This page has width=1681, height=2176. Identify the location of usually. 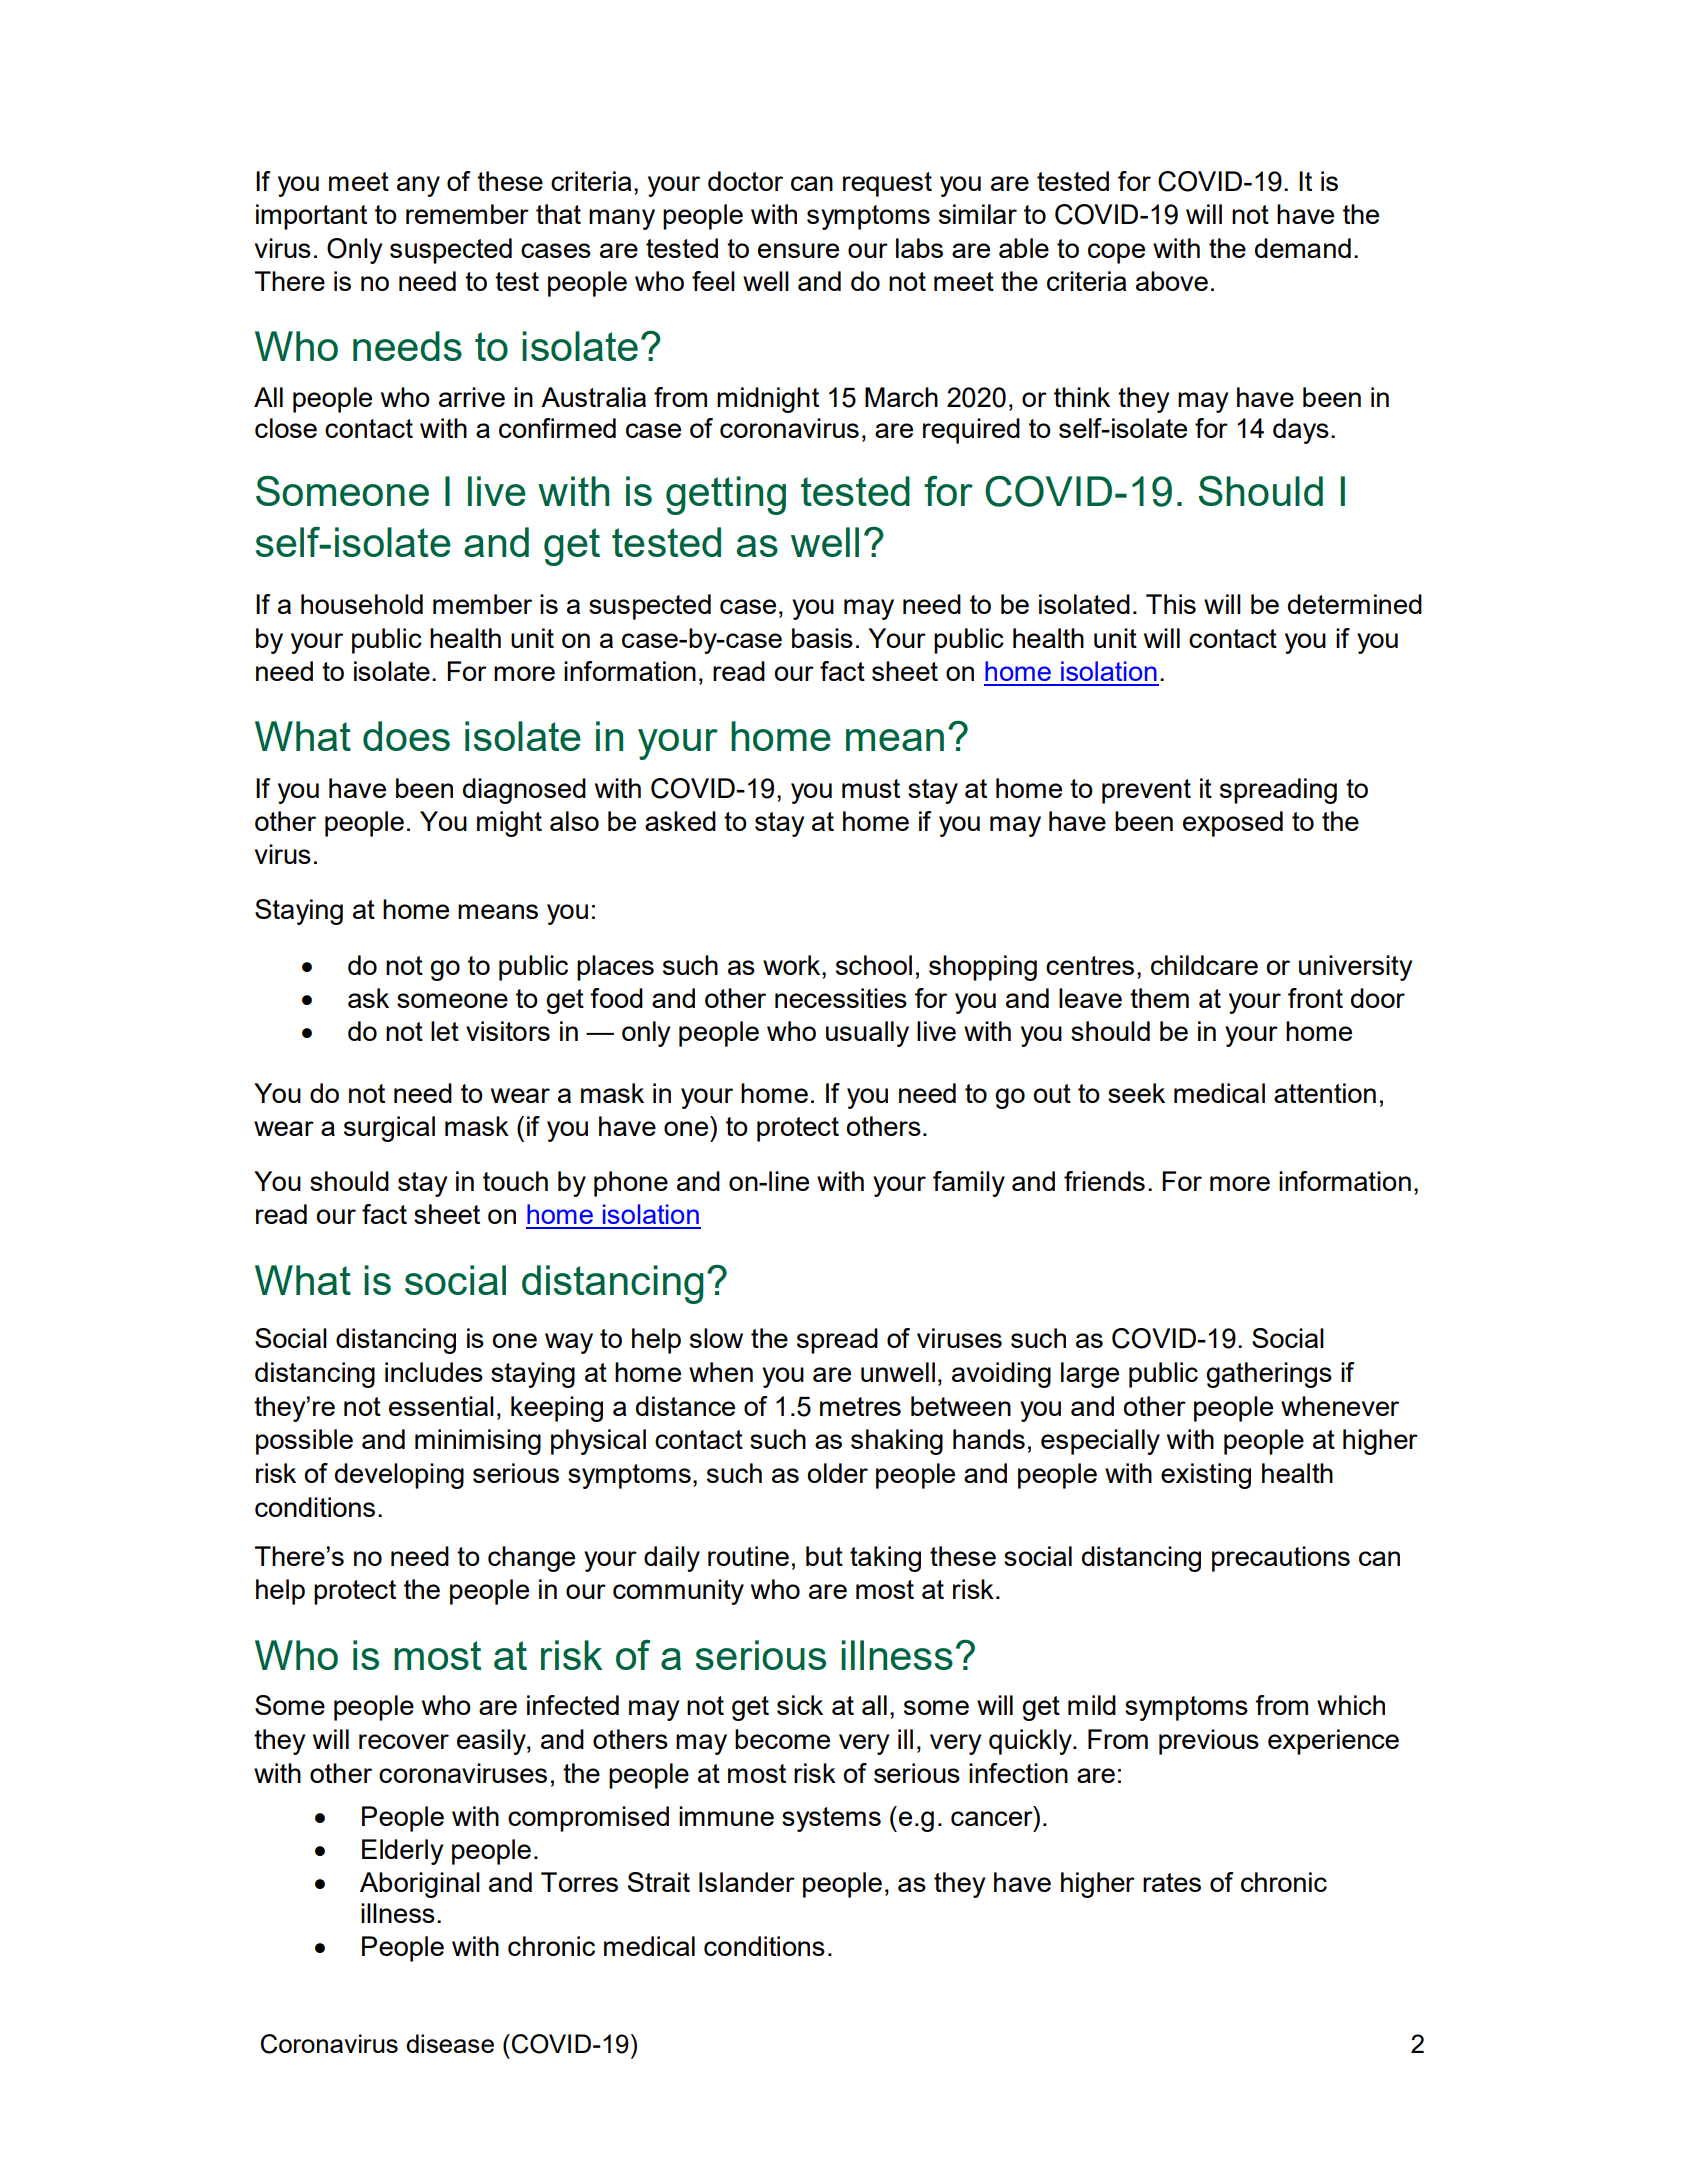
(867, 1034).
